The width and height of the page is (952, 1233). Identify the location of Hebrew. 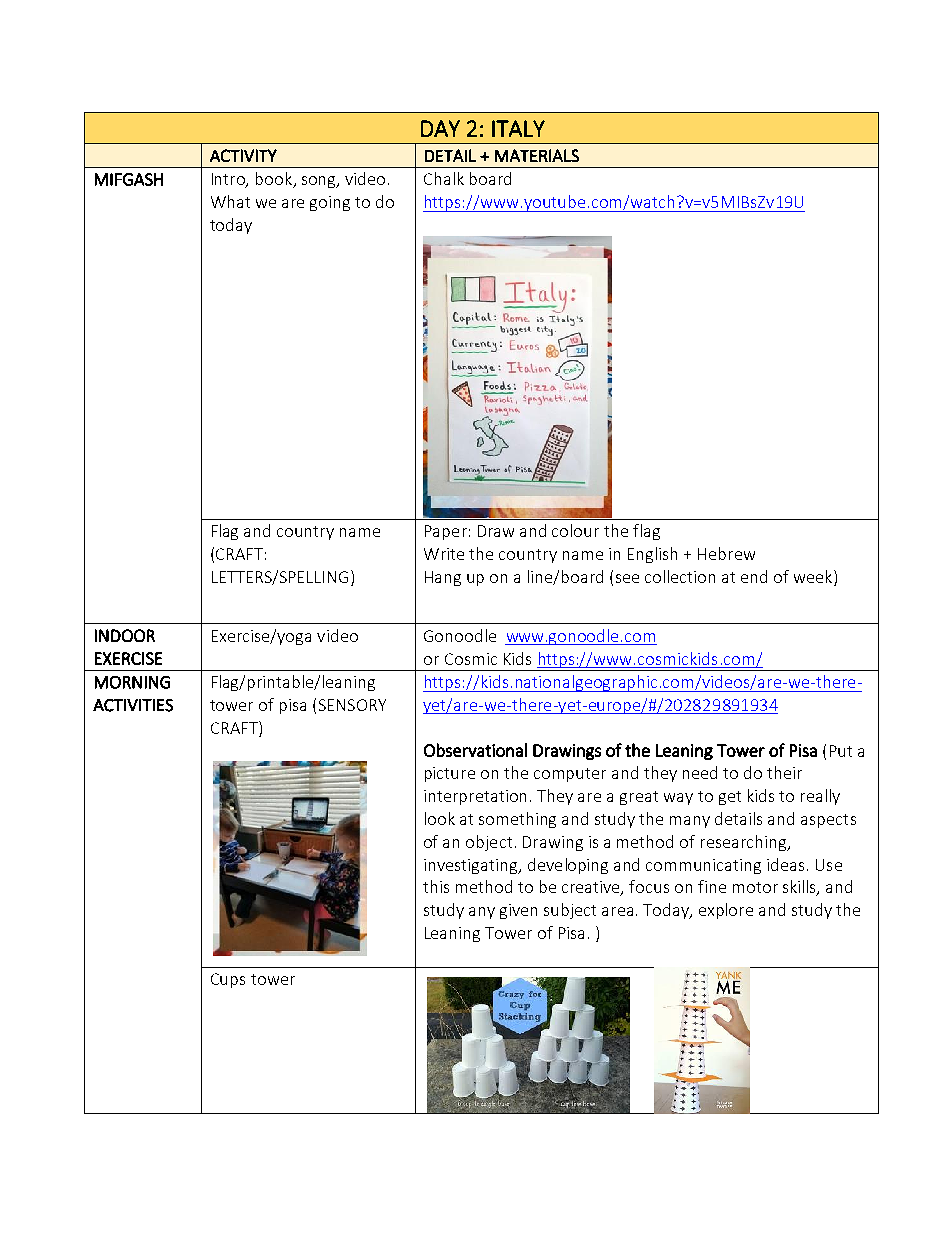
(726, 553).
